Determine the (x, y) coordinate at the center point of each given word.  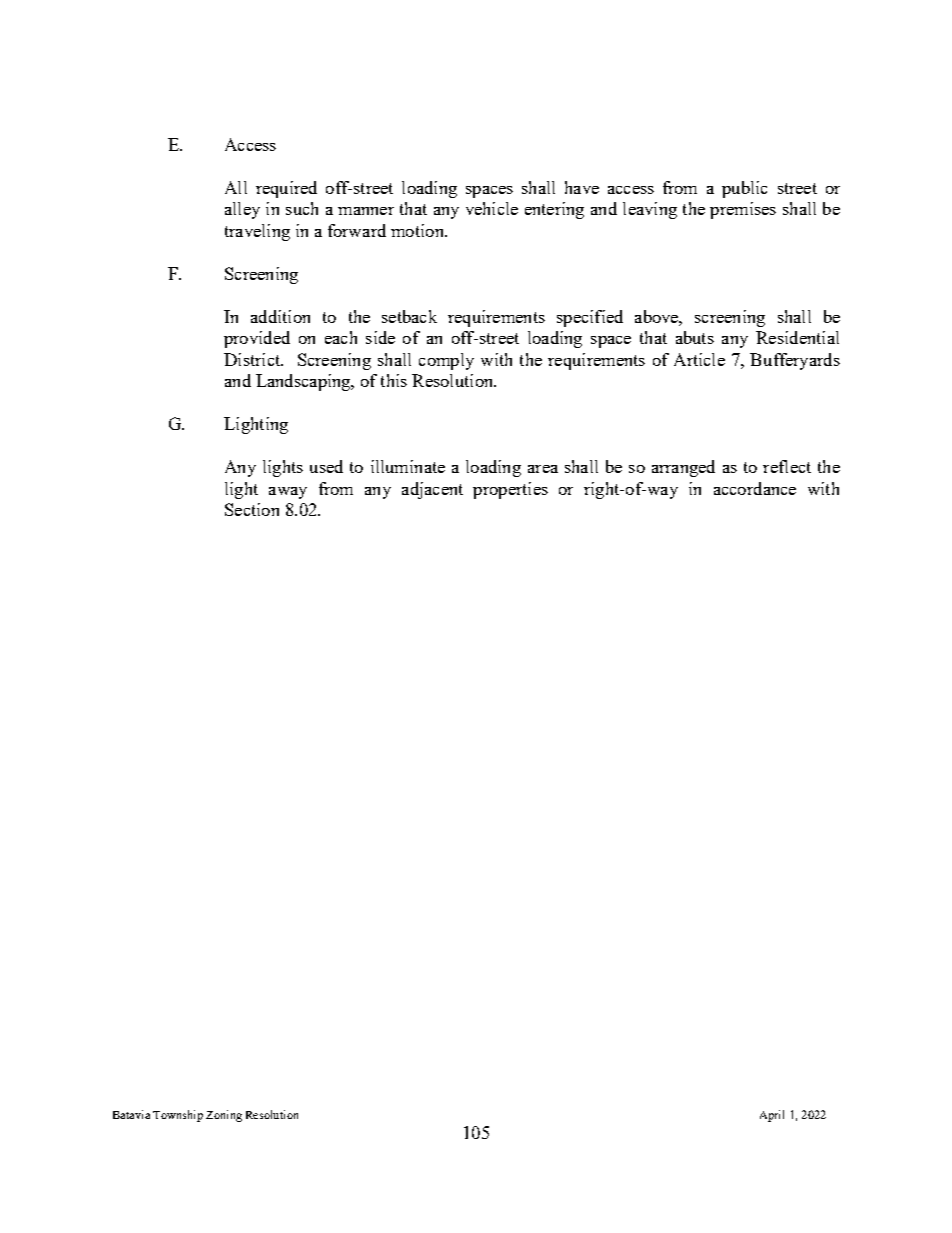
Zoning (224, 1116)
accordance (755, 488)
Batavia (131, 1114)
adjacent (432, 490)
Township (178, 1116)
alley (242, 210)
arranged (683, 468)
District (253, 359)
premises (743, 210)
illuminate (408, 466)
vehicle (492, 208)
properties (510, 490)
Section (252, 509)
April (772, 1116)
